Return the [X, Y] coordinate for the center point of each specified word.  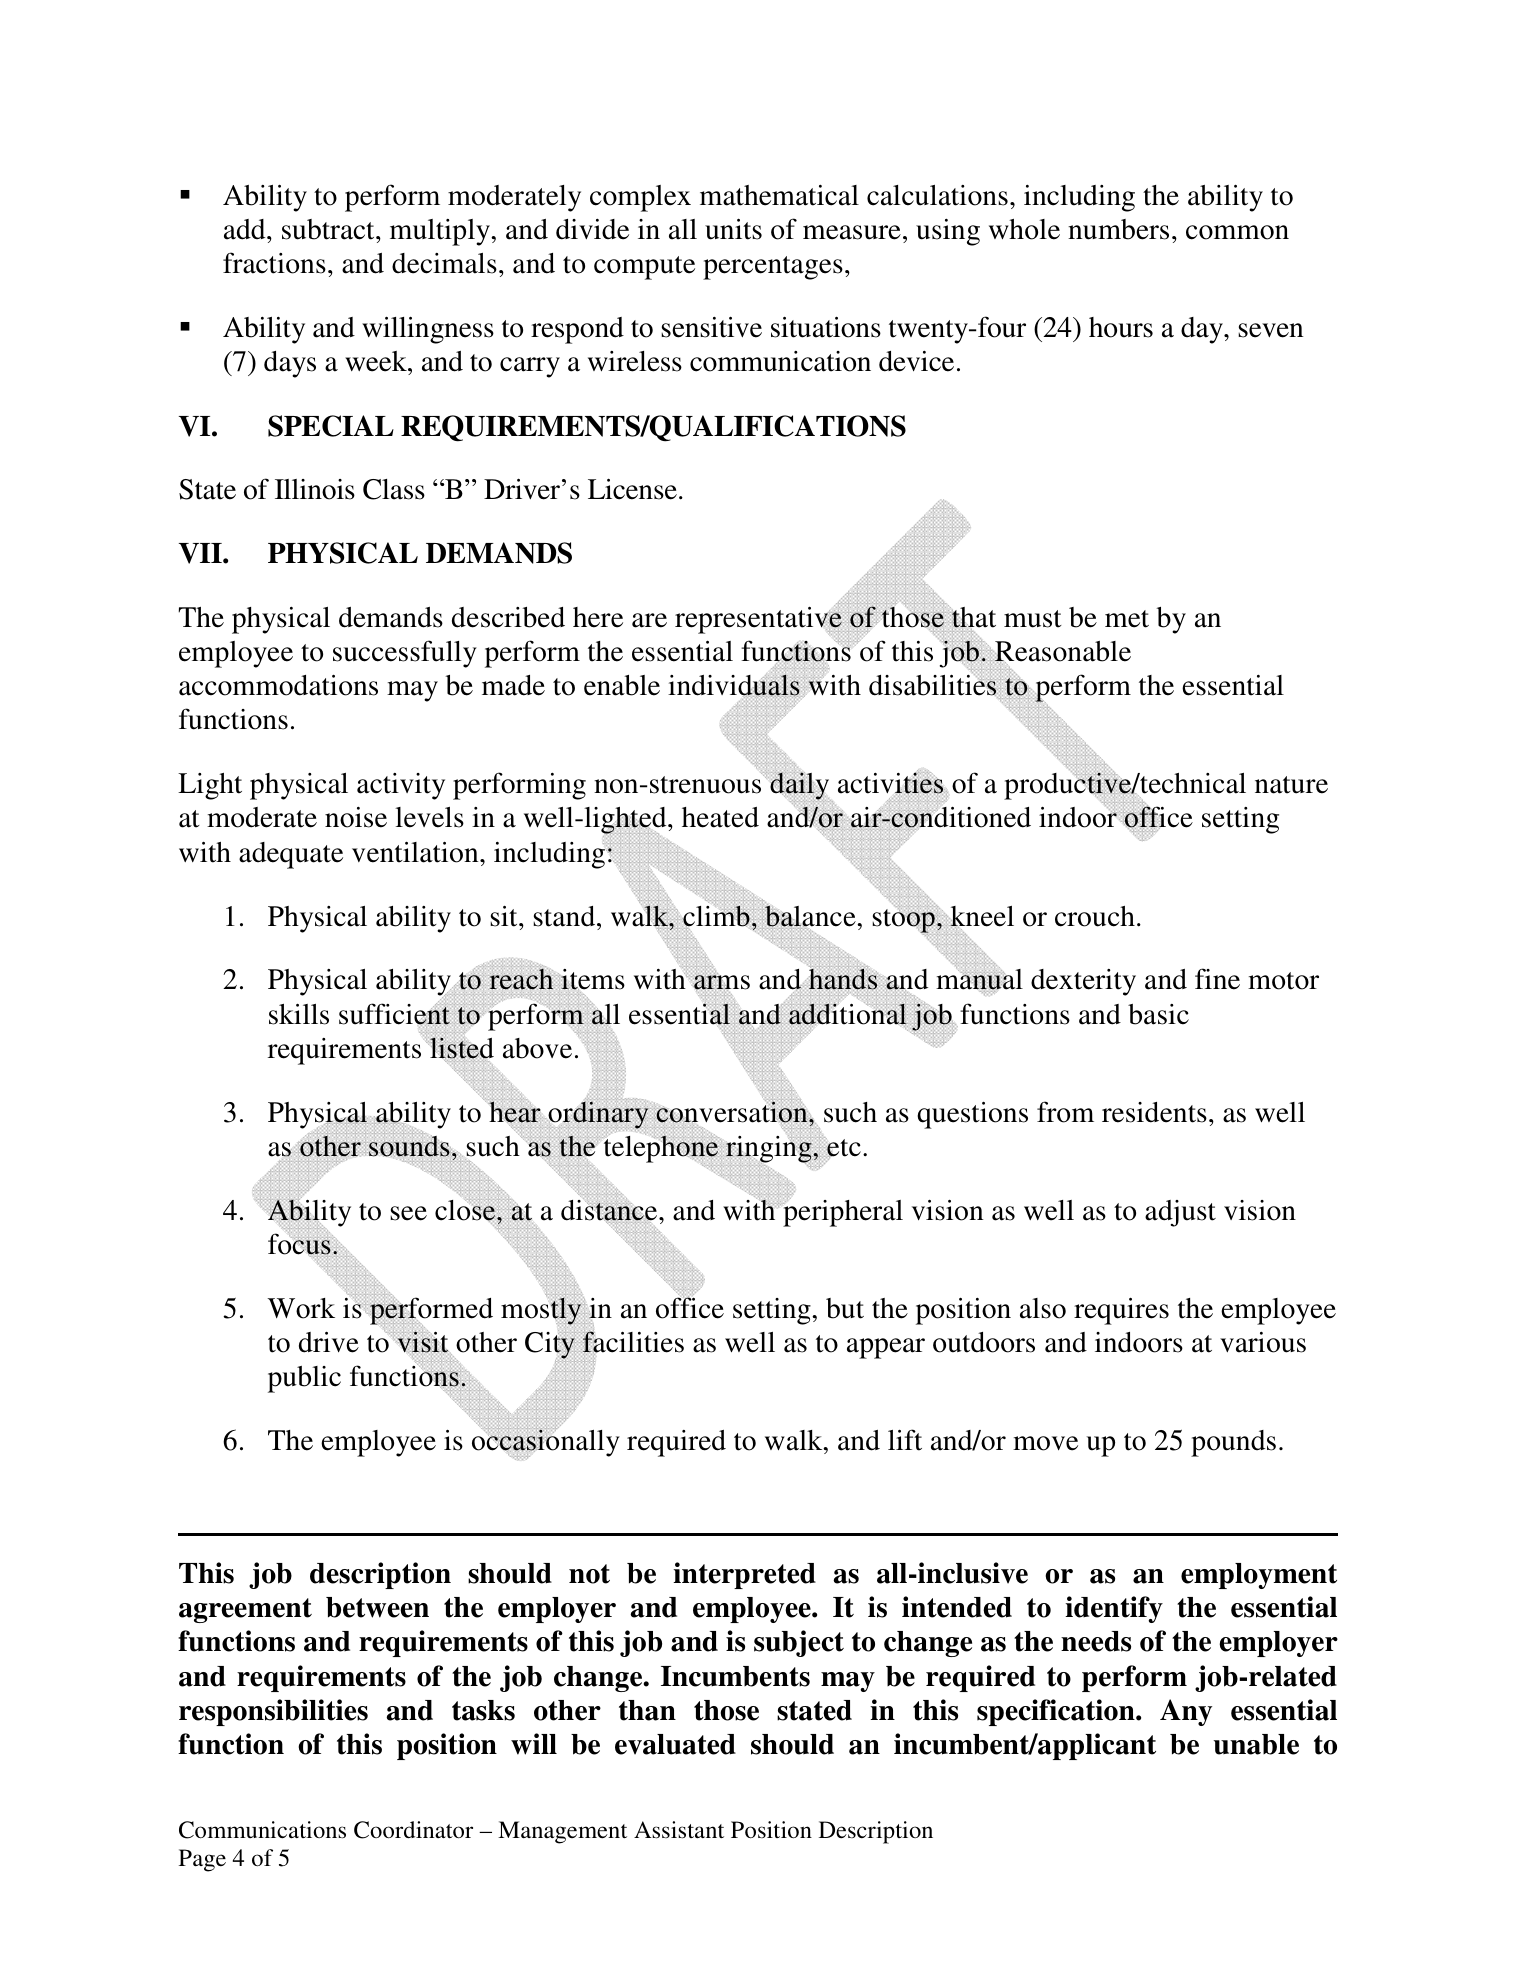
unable [1256, 1744]
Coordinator [413, 1830]
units [733, 229]
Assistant [679, 1830]
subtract [329, 229]
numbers [1118, 229]
